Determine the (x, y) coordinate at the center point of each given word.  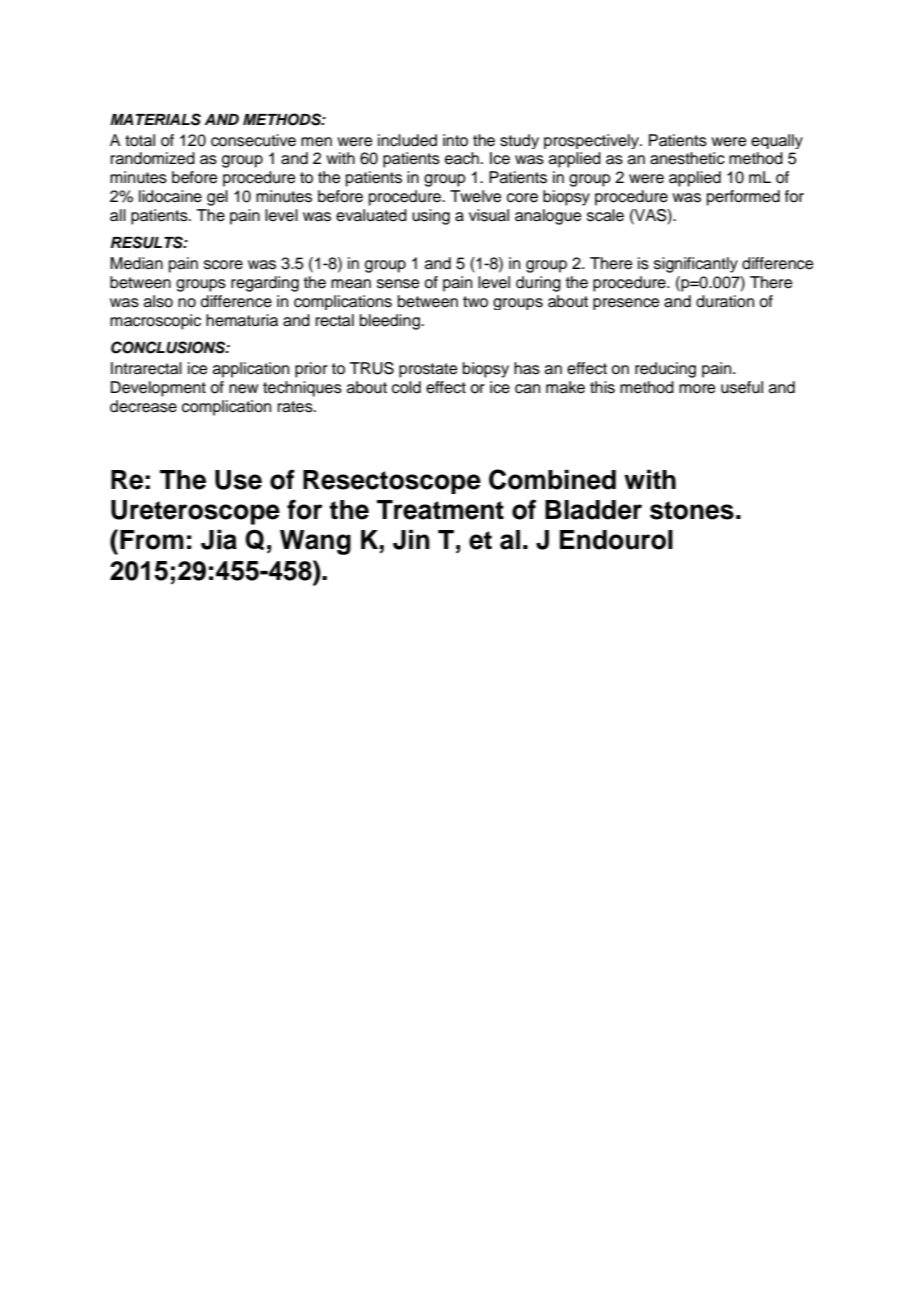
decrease (143, 406)
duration (725, 301)
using (431, 217)
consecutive (253, 140)
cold (406, 387)
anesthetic (687, 158)
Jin (411, 539)
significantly (696, 265)
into (455, 140)
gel (217, 198)
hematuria (242, 320)
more (697, 389)
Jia (219, 539)
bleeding (390, 322)
